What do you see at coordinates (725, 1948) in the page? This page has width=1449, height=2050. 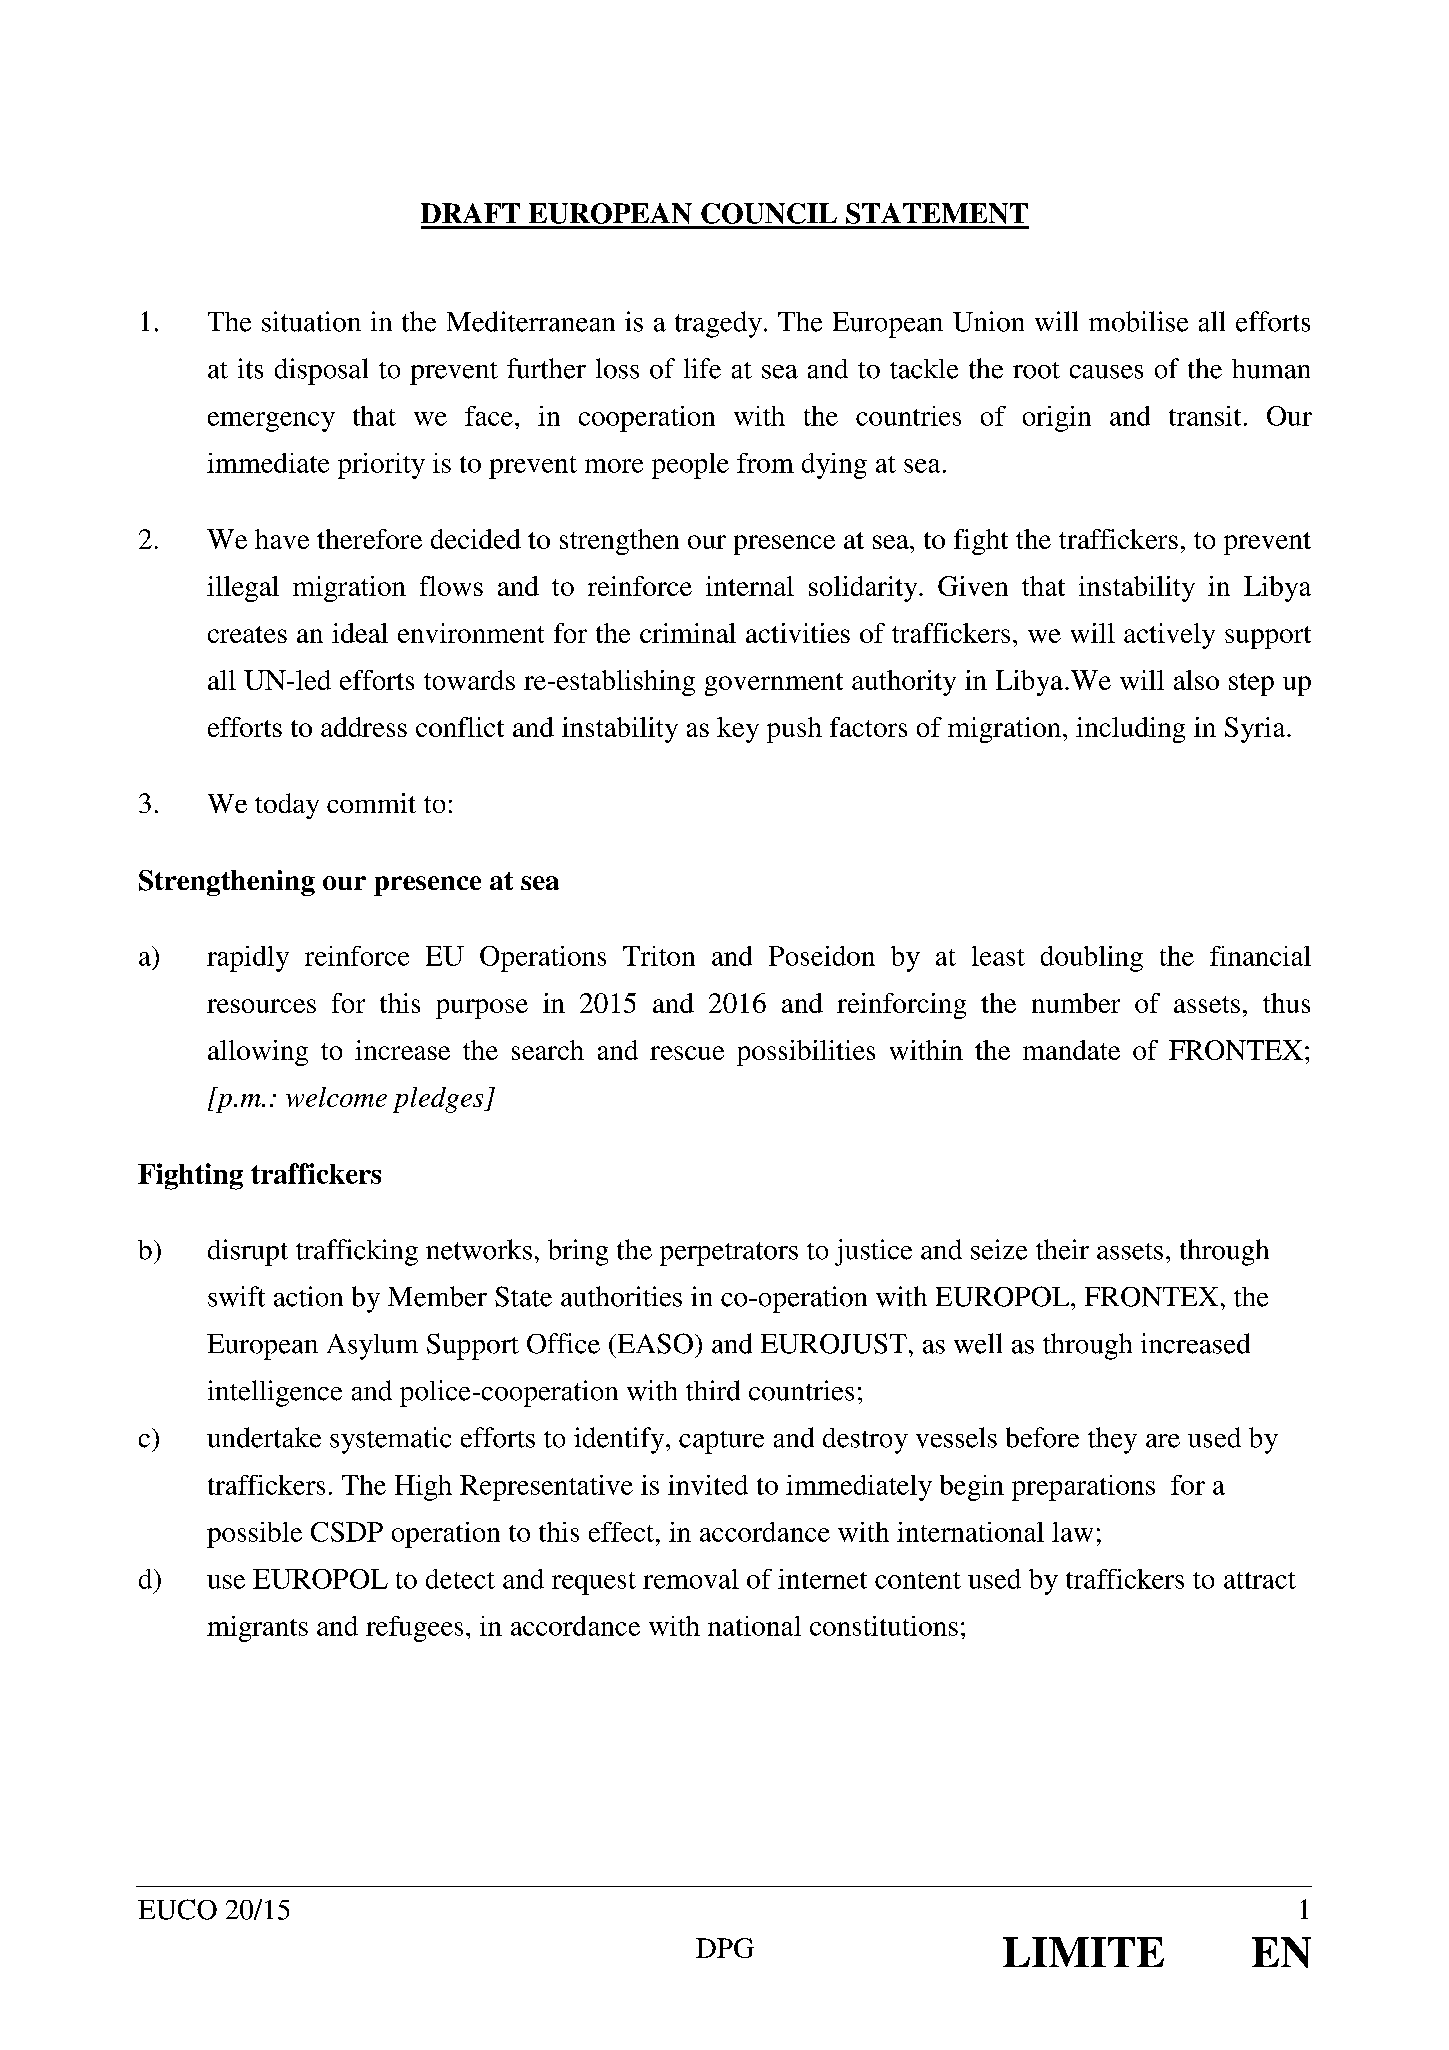 I see `DPG` at bounding box center [725, 1948].
